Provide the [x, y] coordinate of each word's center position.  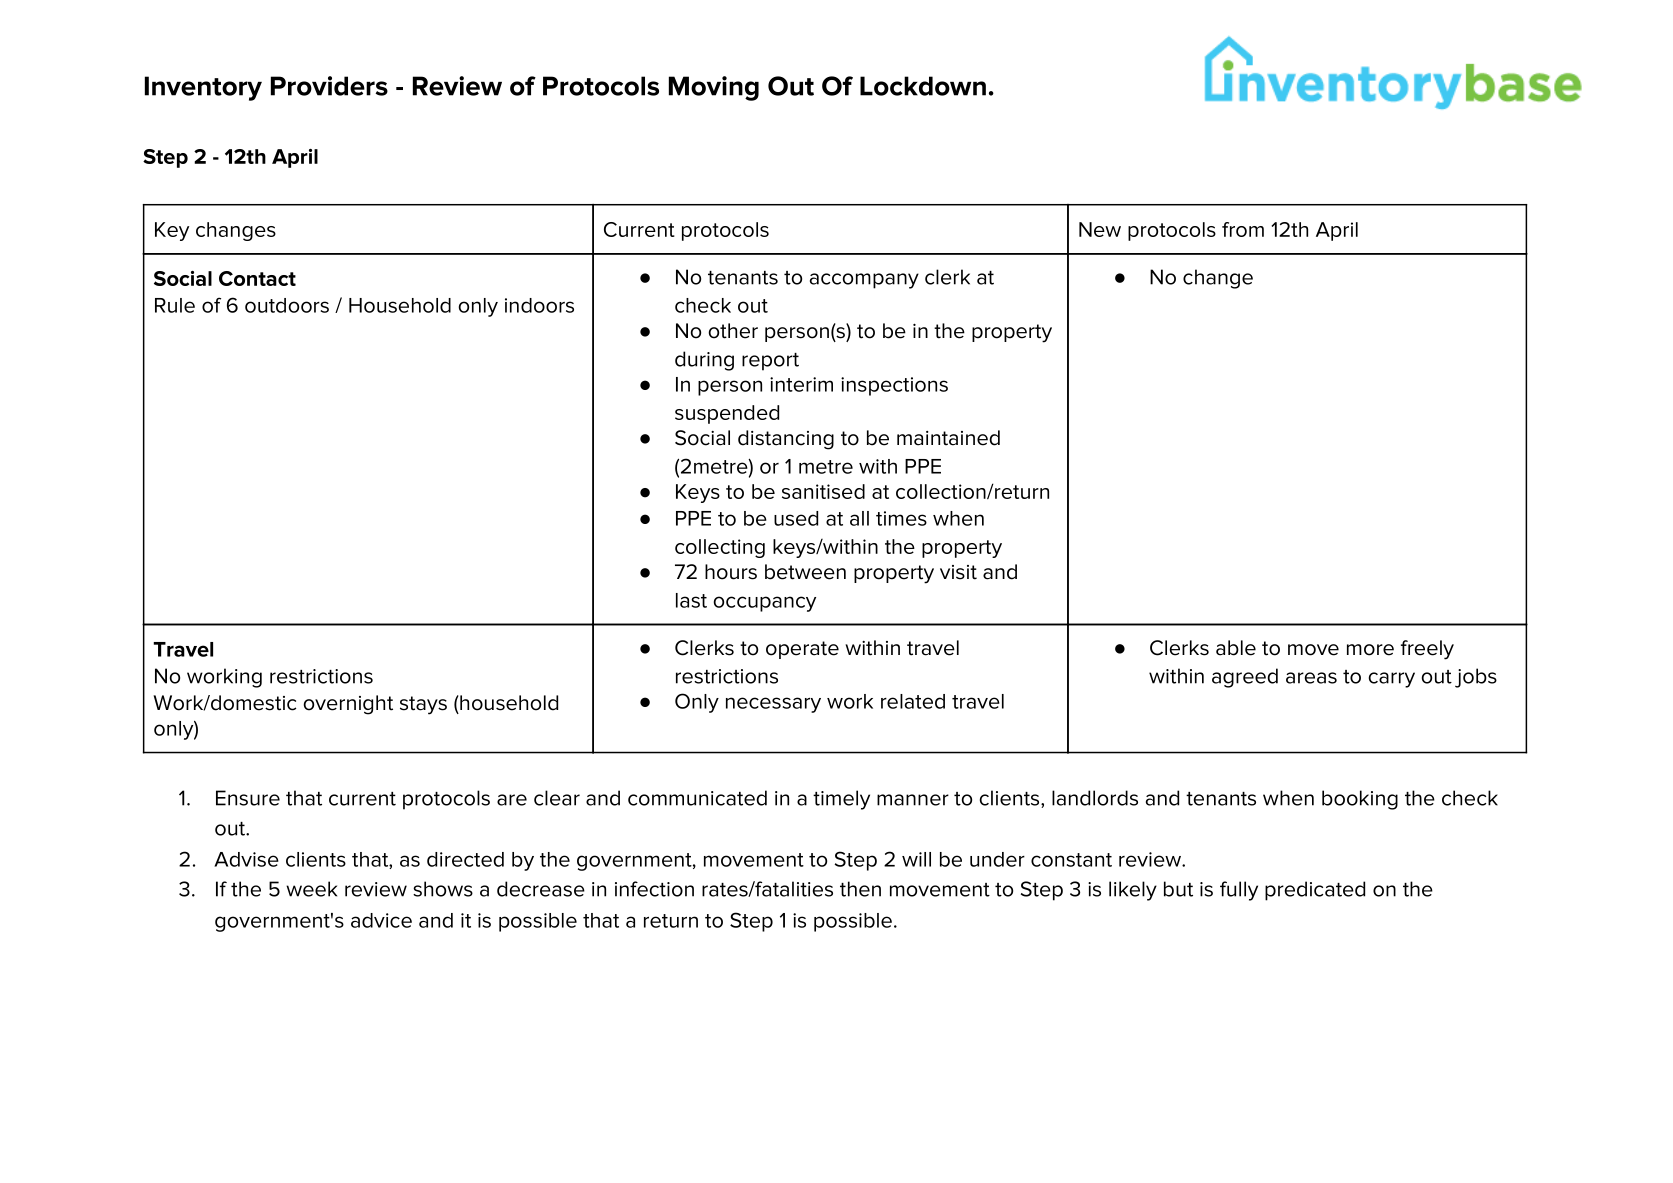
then [860, 889]
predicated [1315, 891]
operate [802, 650]
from [1243, 229]
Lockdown [923, 86]
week [311, 889]
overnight [348, 705]
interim [801, 384]
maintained [948, 438]
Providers [329, 86]
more [1370, 650]
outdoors [287, 305]
